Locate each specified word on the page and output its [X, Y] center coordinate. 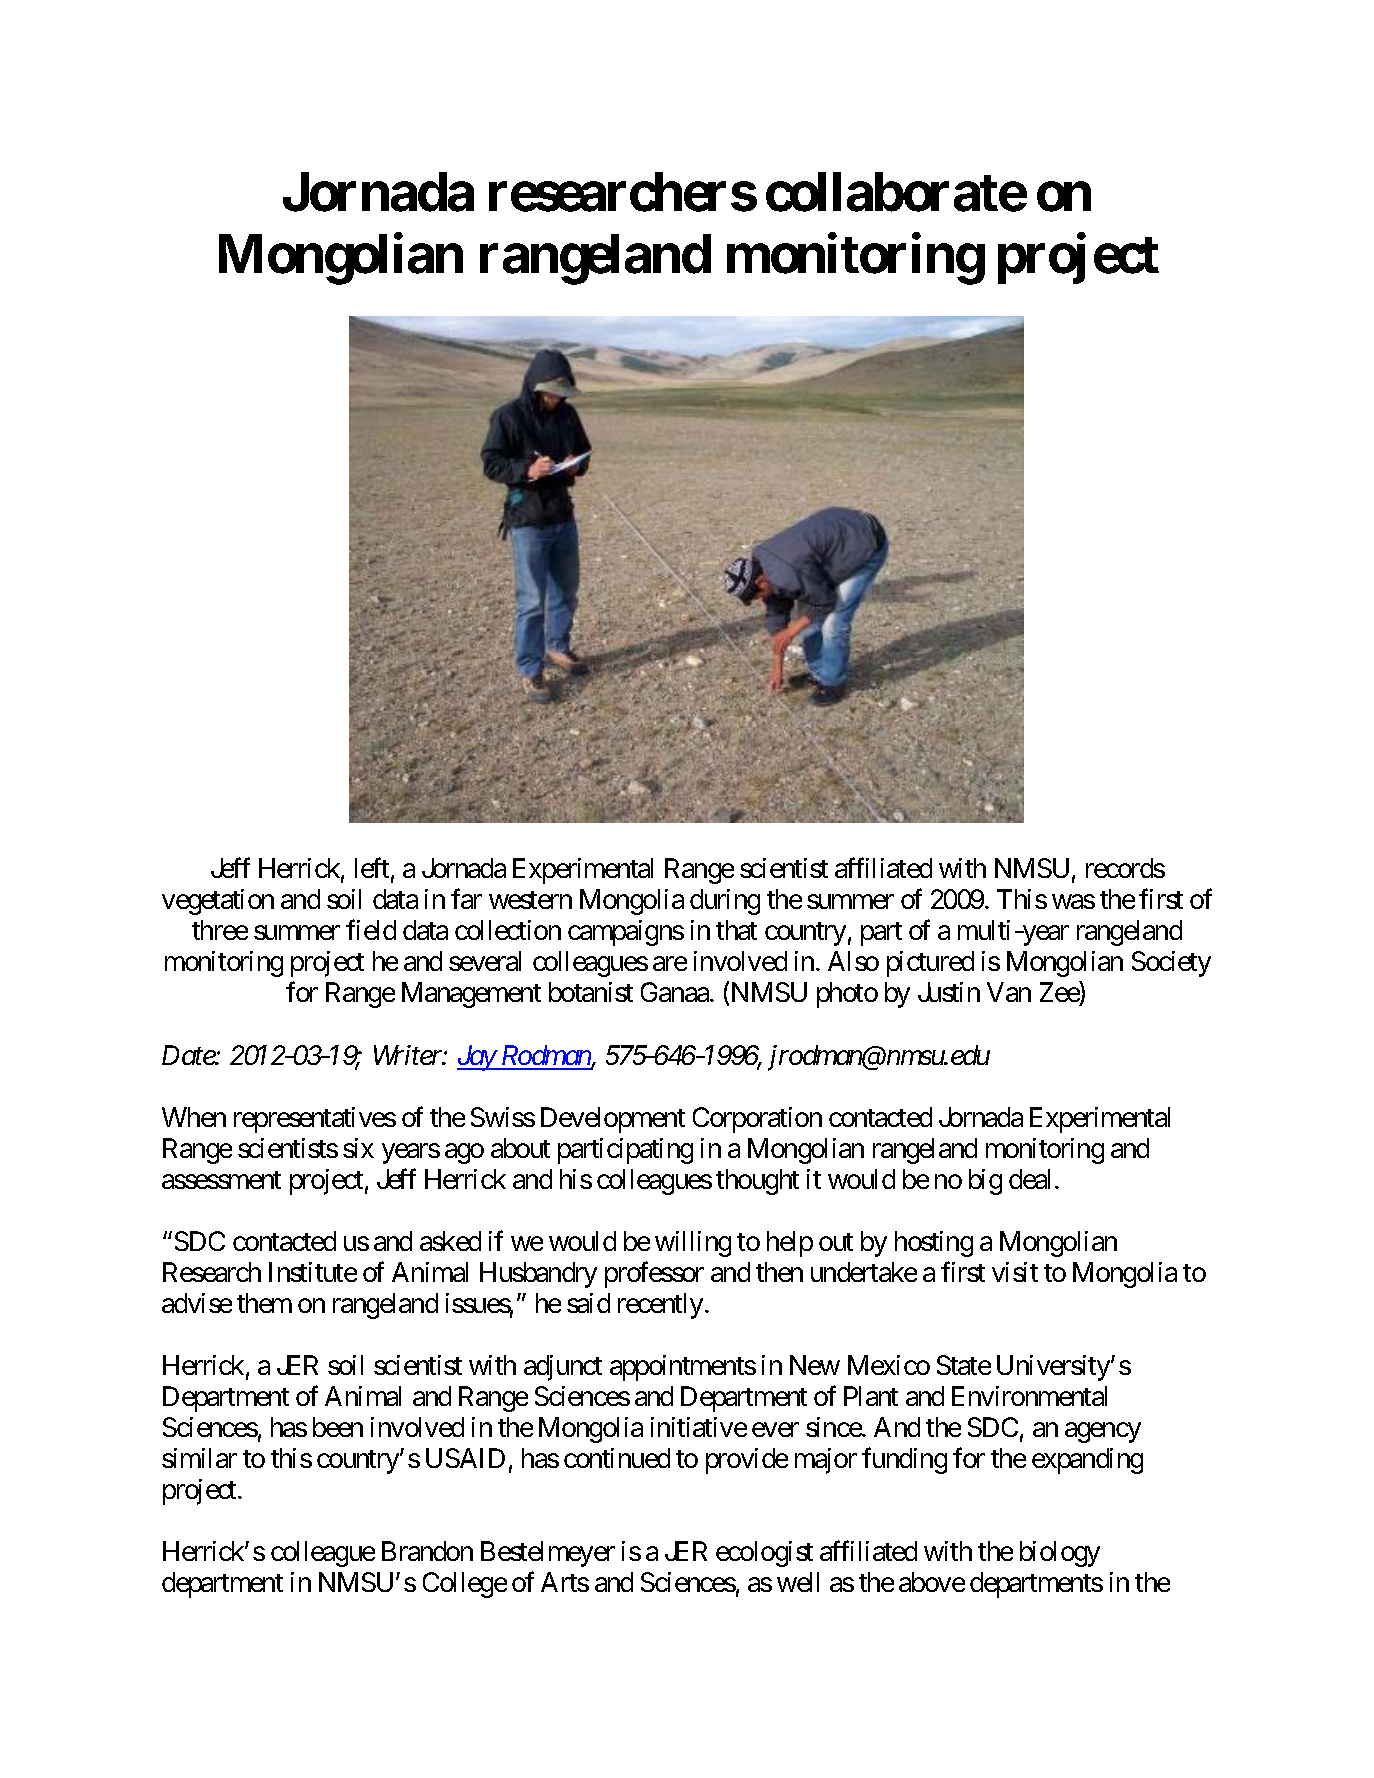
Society [1171, 964]
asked [450, 1241]
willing [693, 1244]
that [736, 930]
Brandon [427, 1551]
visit [1015, 1272]
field [371, 930]
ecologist [764, 1554]
